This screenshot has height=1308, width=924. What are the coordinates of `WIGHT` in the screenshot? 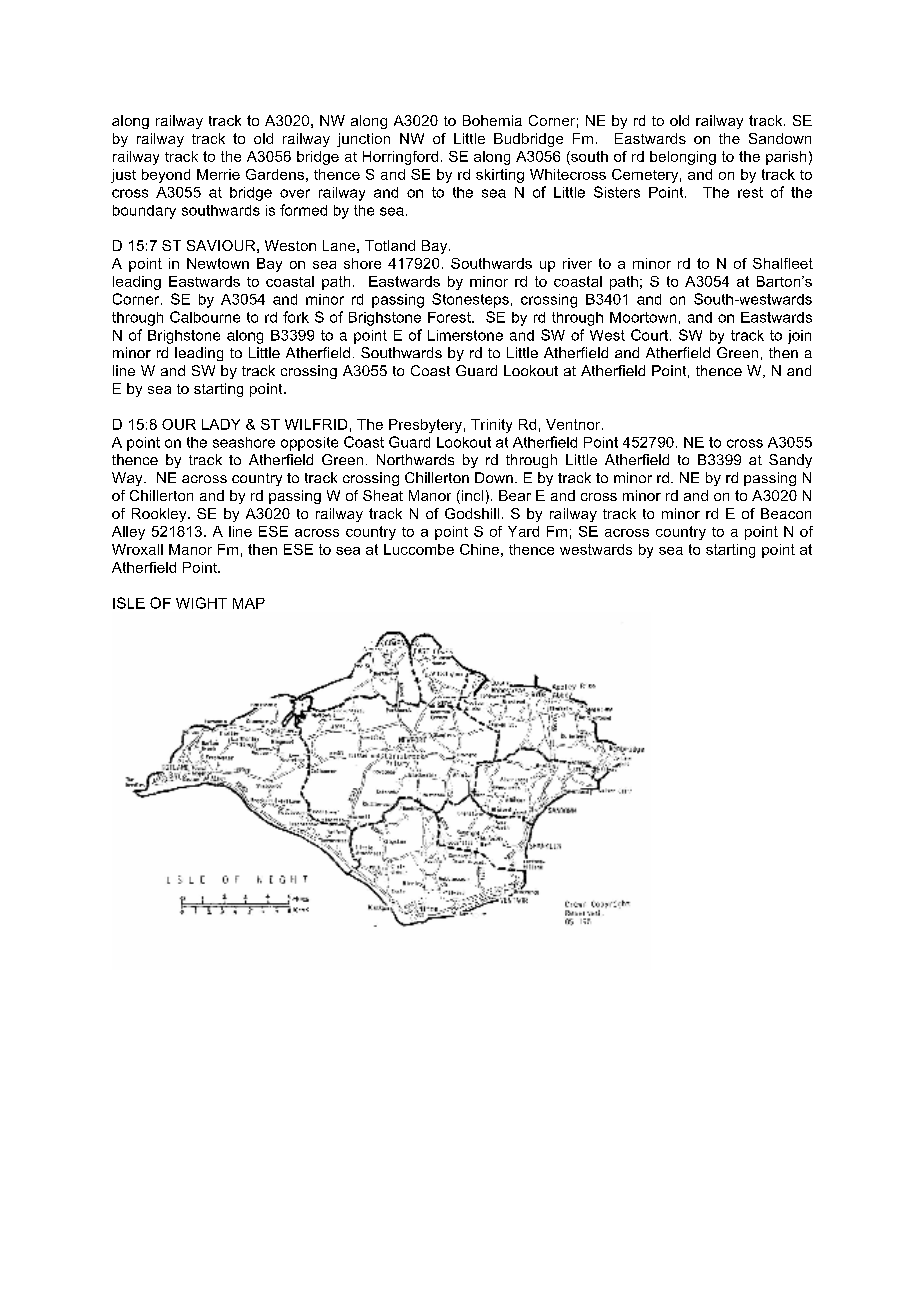 It's located at (201, 603).
